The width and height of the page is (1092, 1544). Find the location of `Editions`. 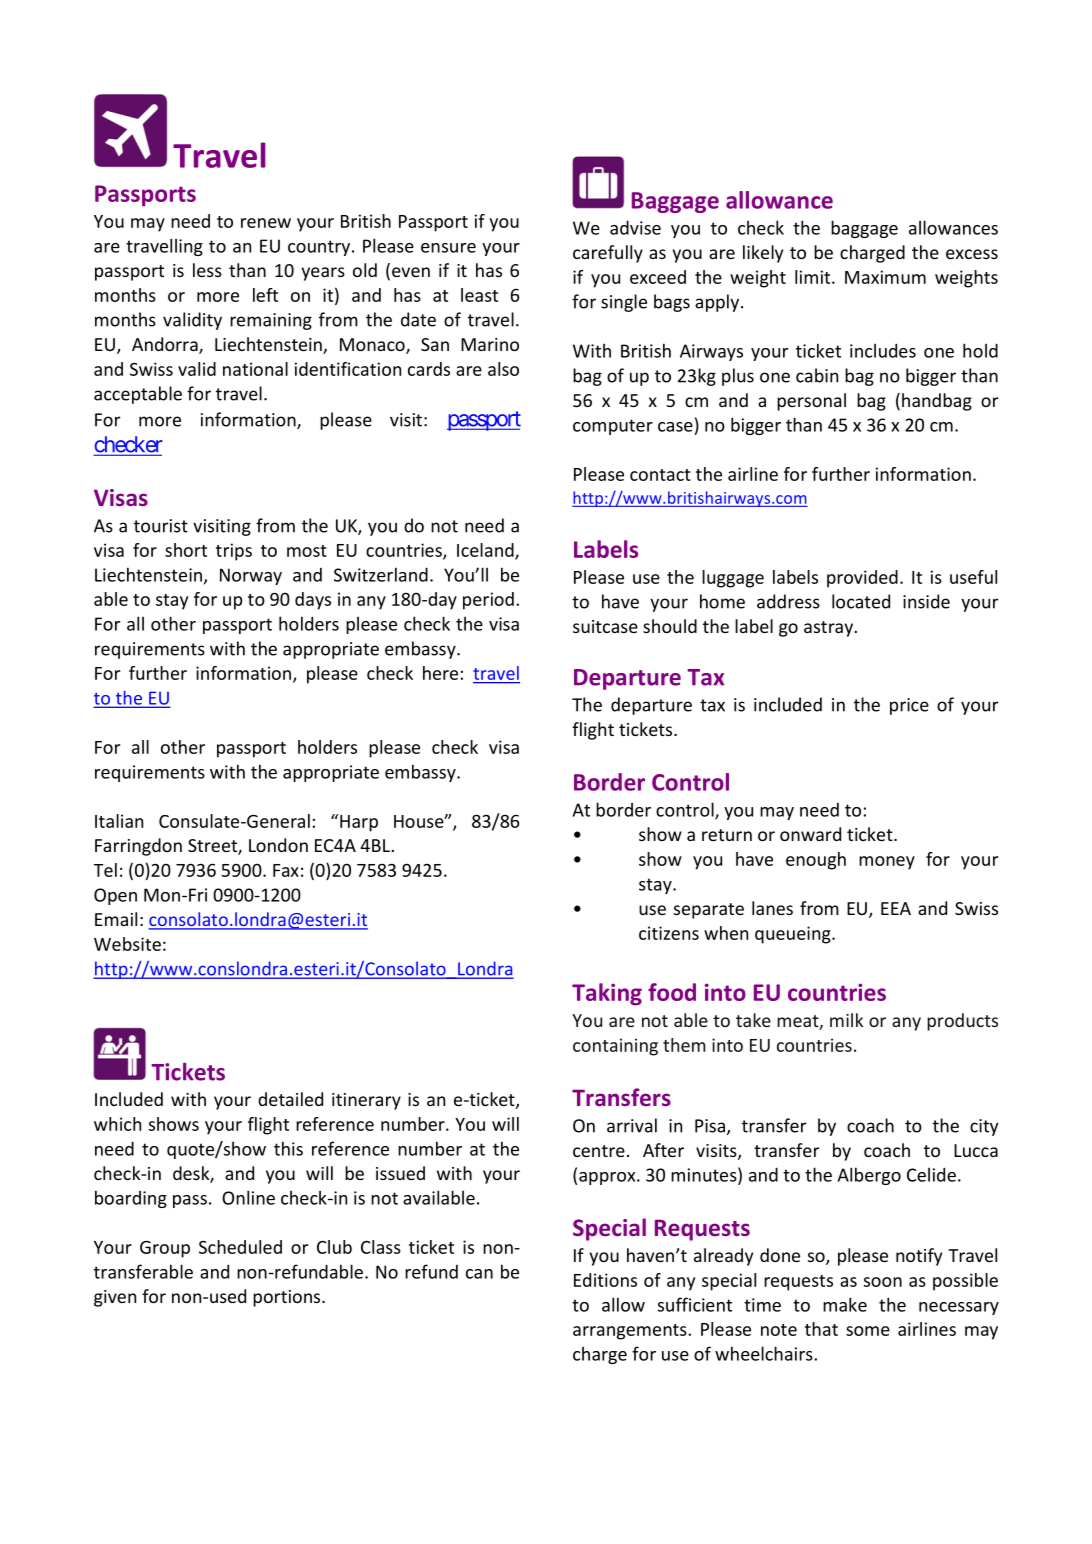

Editions is located at coordinates (605, 1280).
